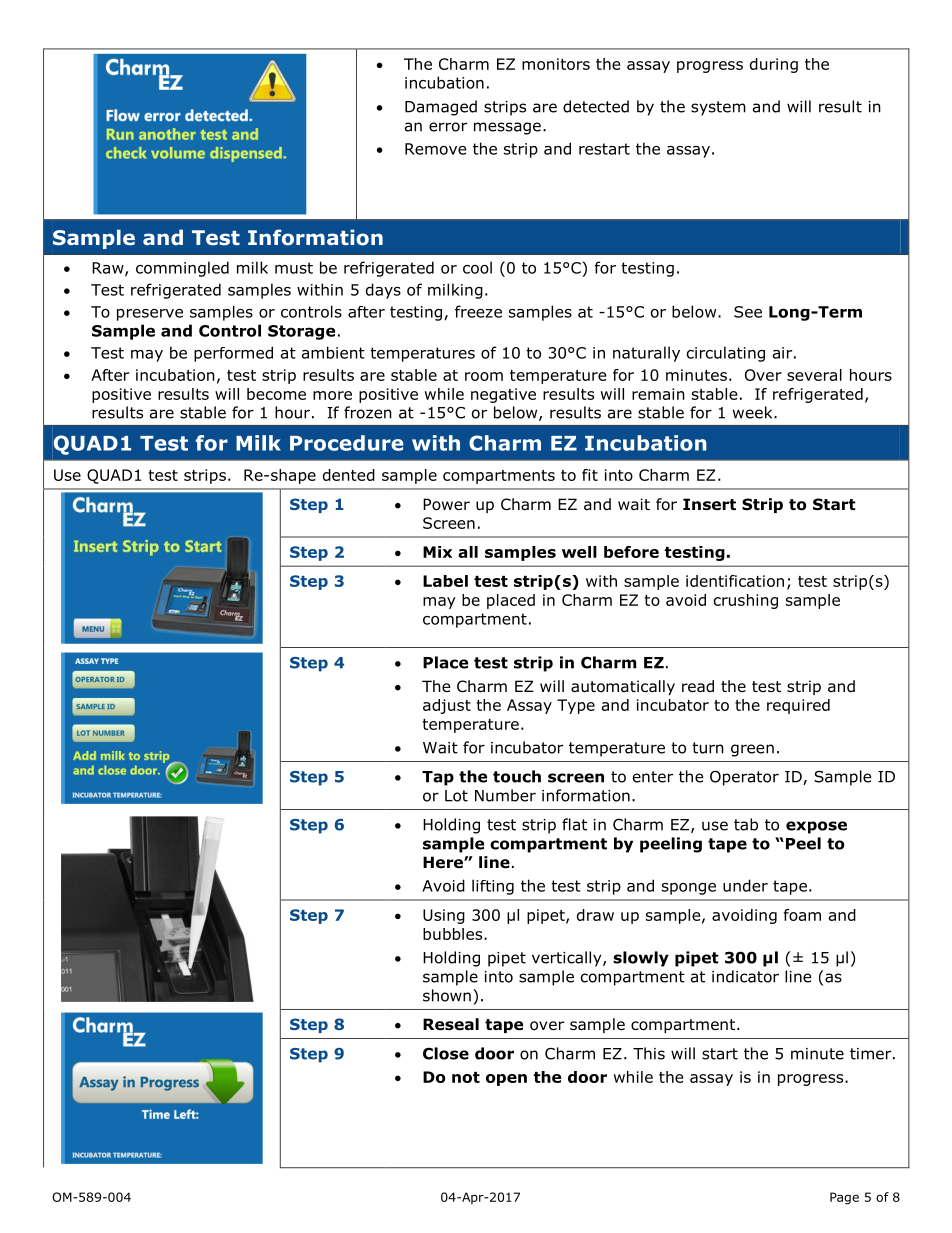 This screenshot has height=1233, width=952. Describe the element at coordinates (444, 862) in the screenshot. I see `Here` at that location.
